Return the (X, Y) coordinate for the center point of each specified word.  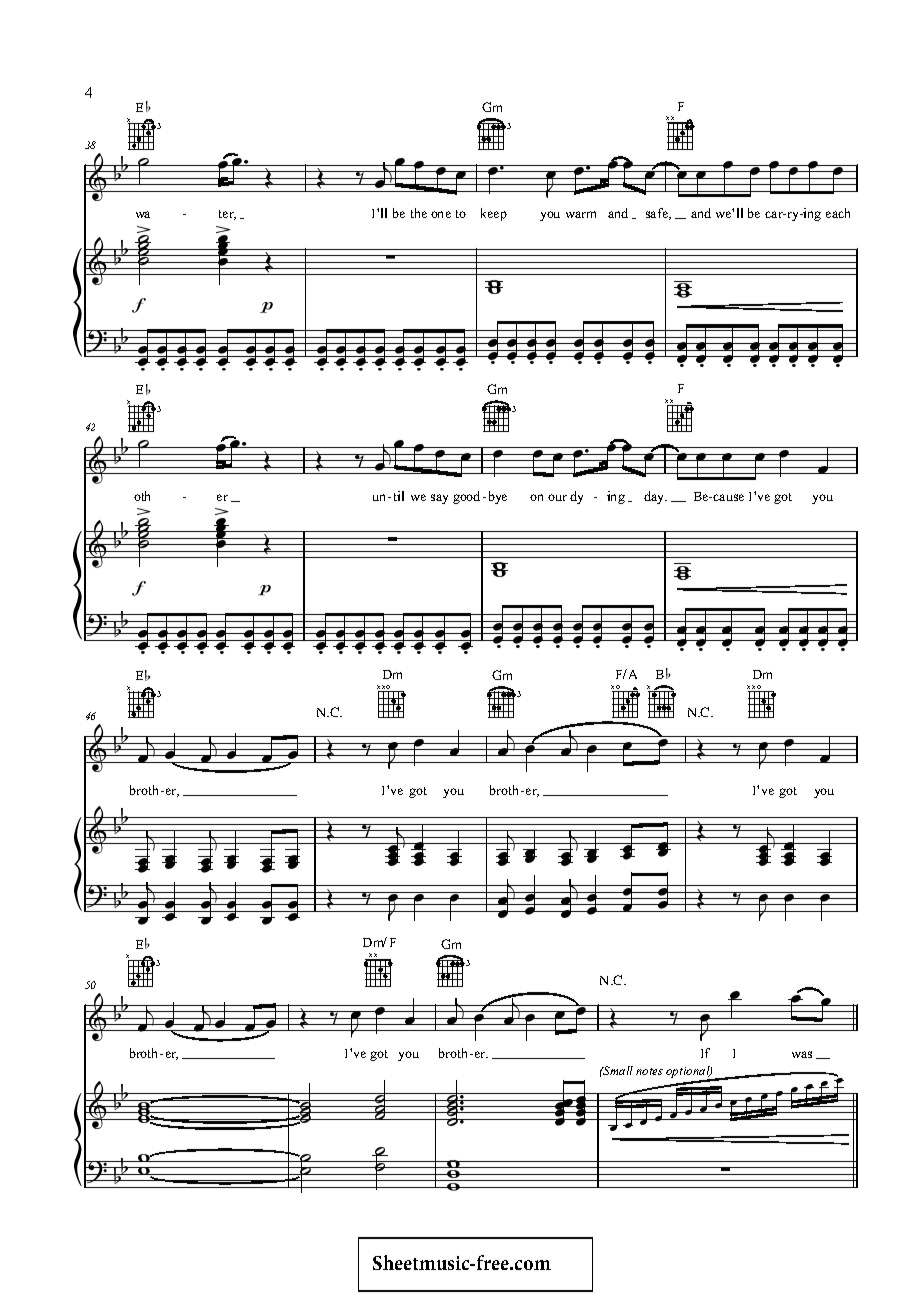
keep (494, 214)
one (441, 214)
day (655, 497)
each (838, 213)
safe (658, 214)
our (557, 497)
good (466, 497)
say (439, 499)
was (802, 1054)
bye (498, 497)
